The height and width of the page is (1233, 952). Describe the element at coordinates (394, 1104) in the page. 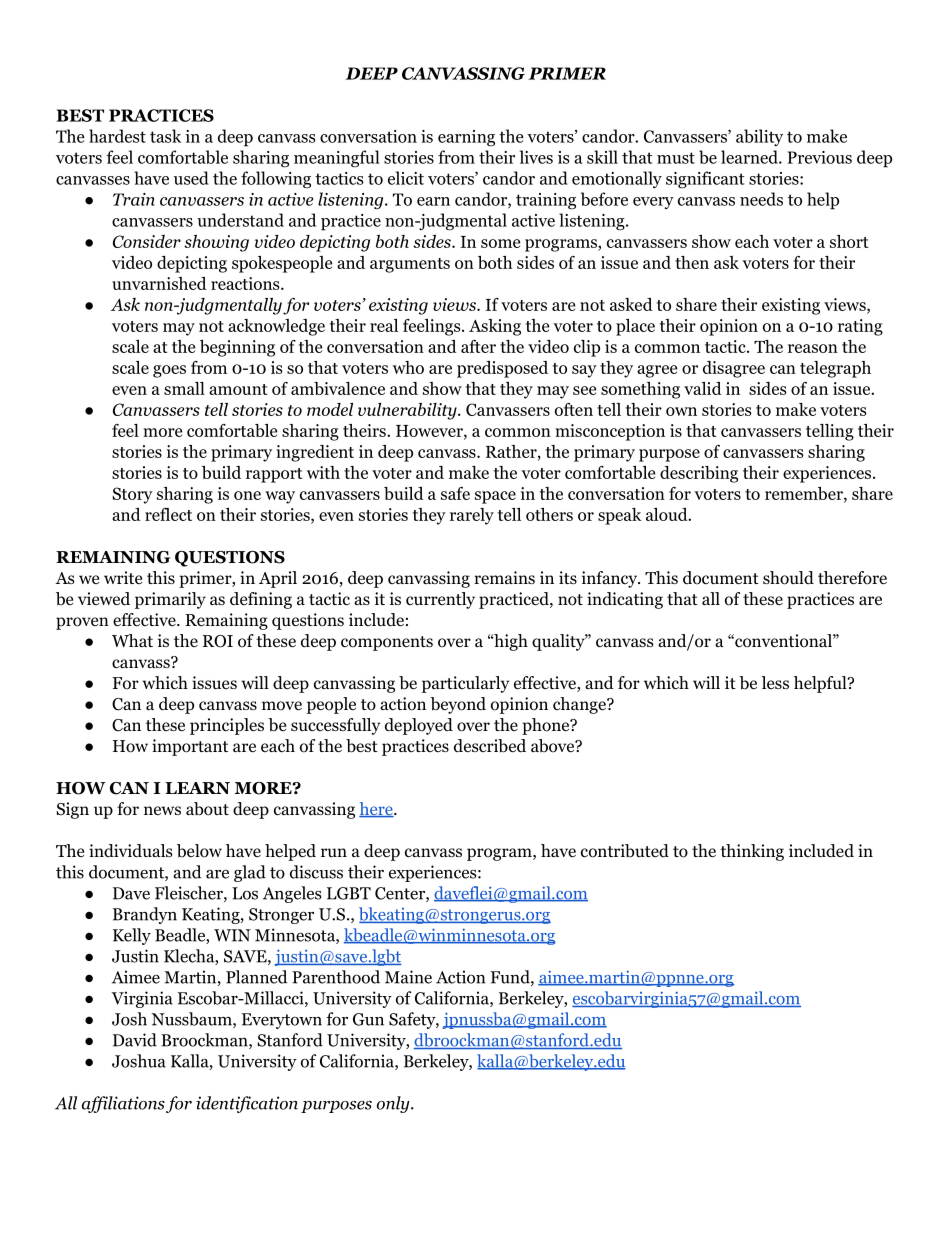

I see `only` at that location.
